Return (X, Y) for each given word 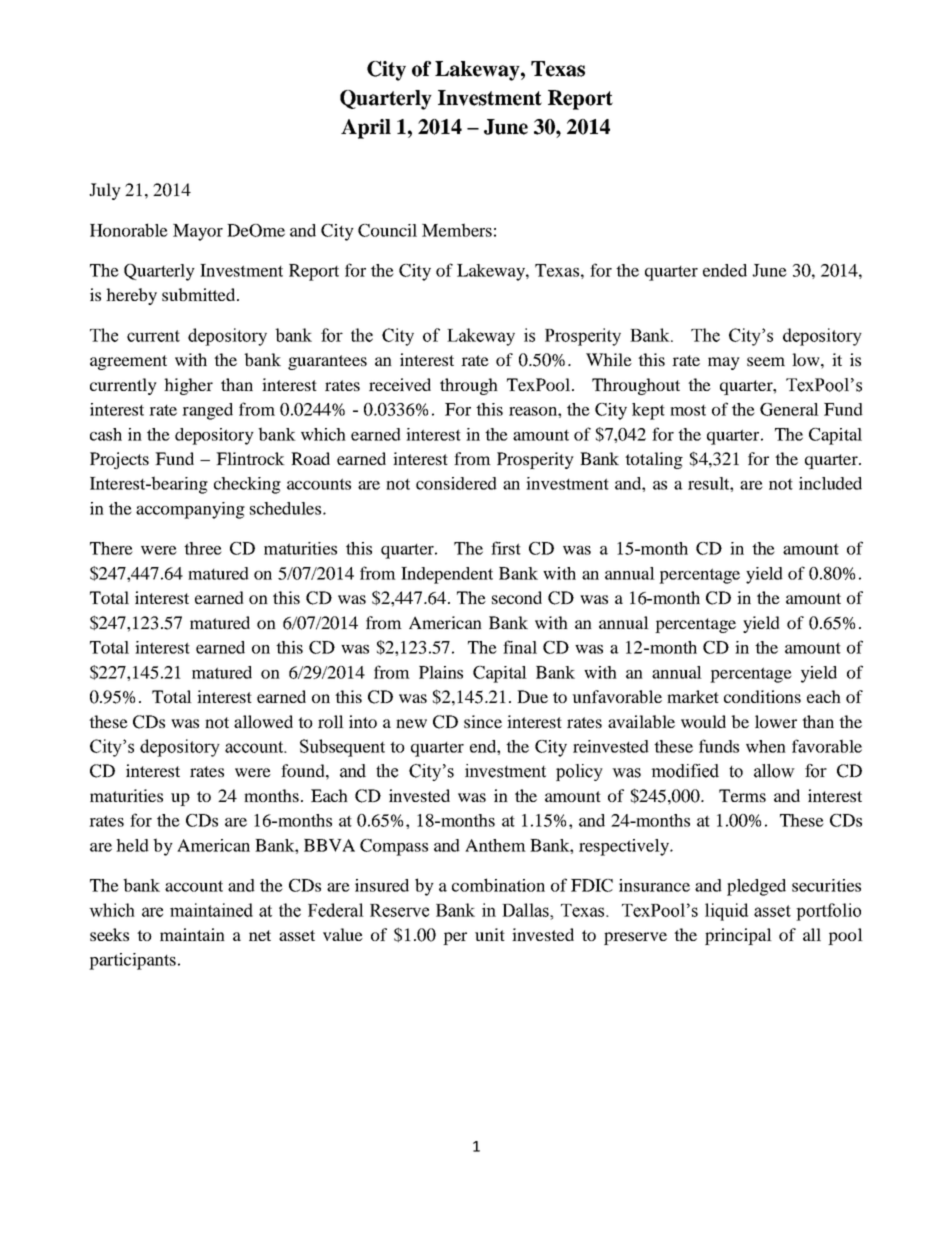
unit (490, 934)
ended (725, 270)
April (366, 129)
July (105, 191)
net (260, 935)
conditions (762, 696)
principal (738, 936)
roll (331, 721)
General (789, 409)
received (400, 384)
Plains (441, 672)
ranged (207, 411)
